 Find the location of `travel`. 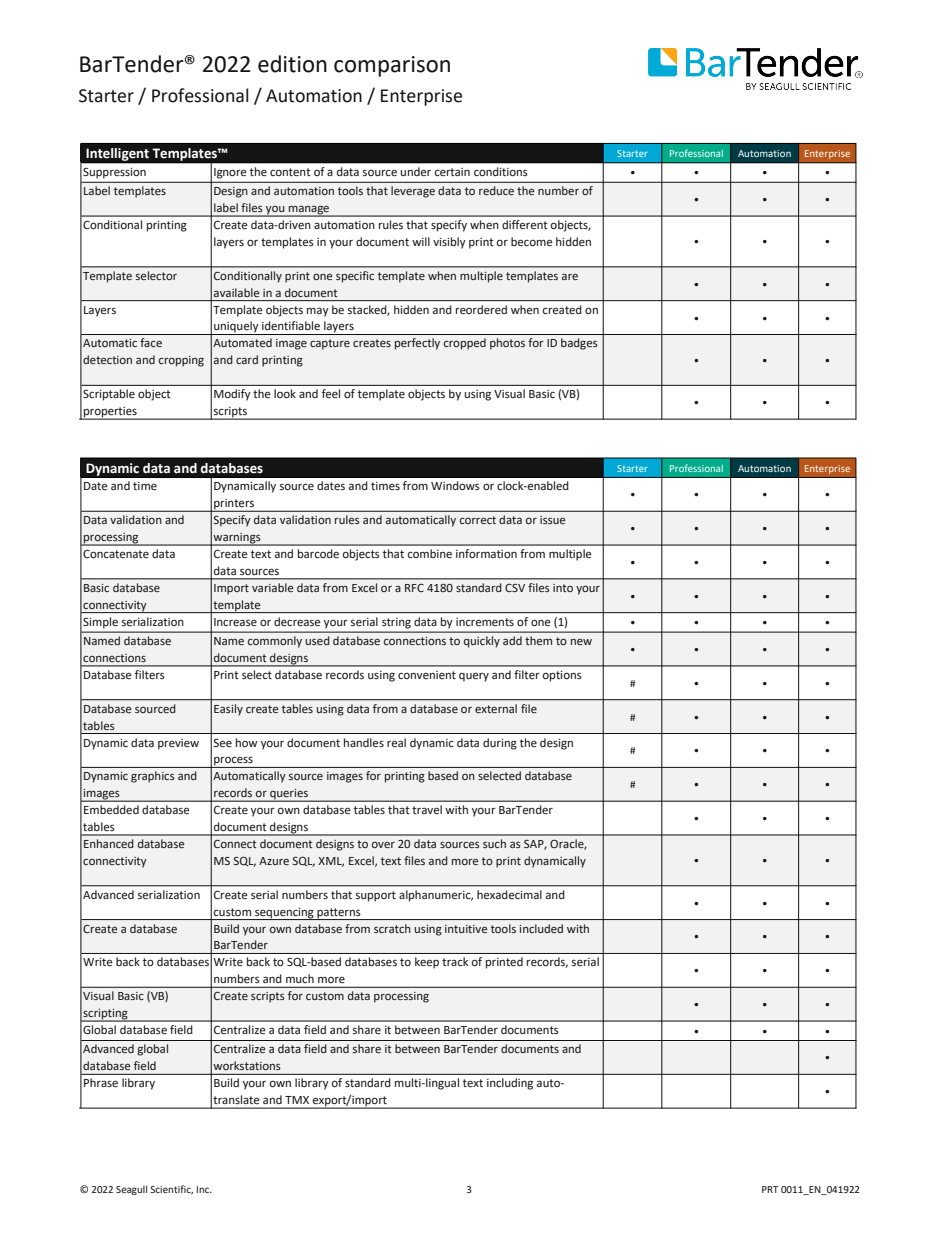

travel is located at coordinates (427, 809).
